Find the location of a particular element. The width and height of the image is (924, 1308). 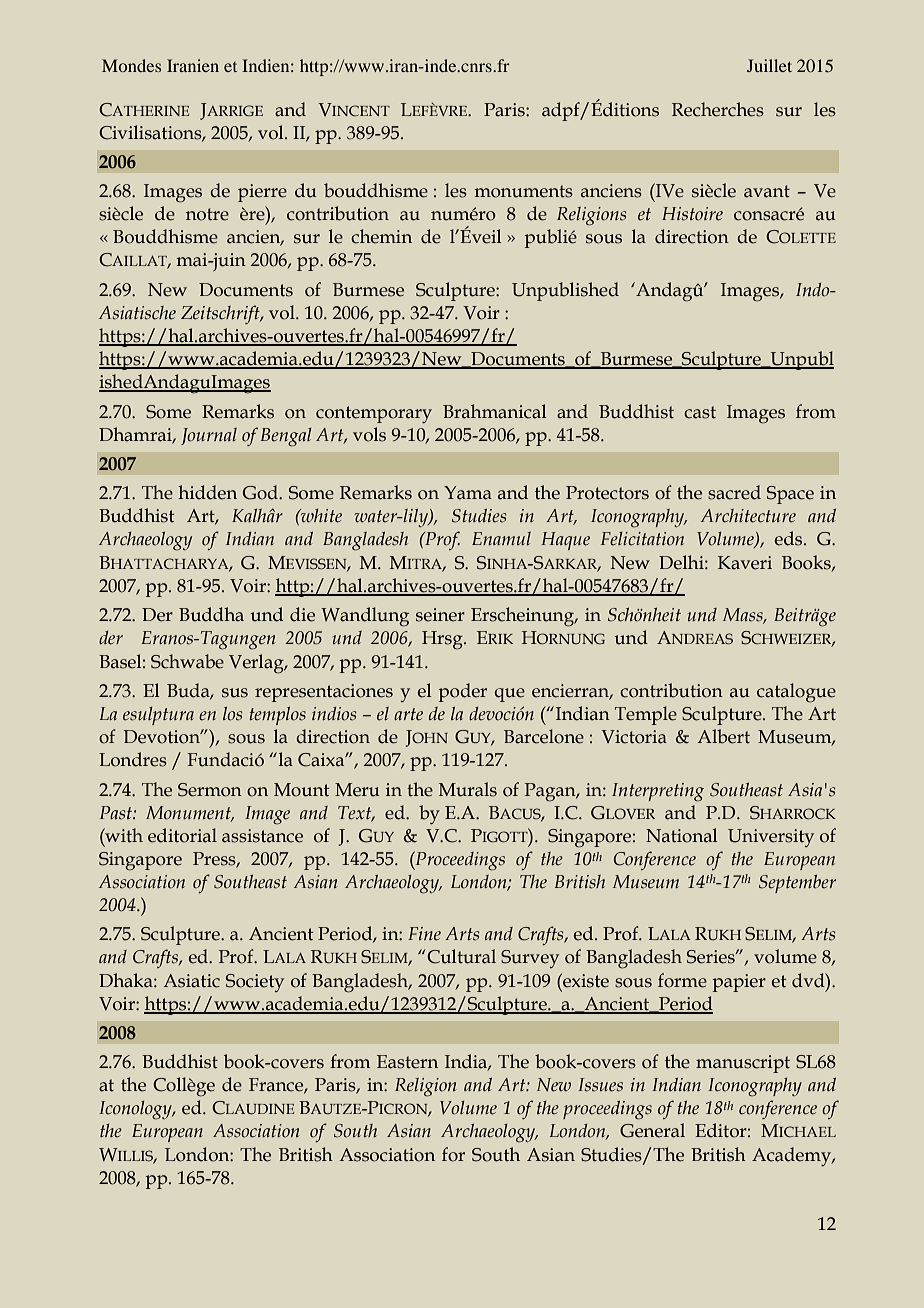

manuscript is located at coordinates (743, 1064).
